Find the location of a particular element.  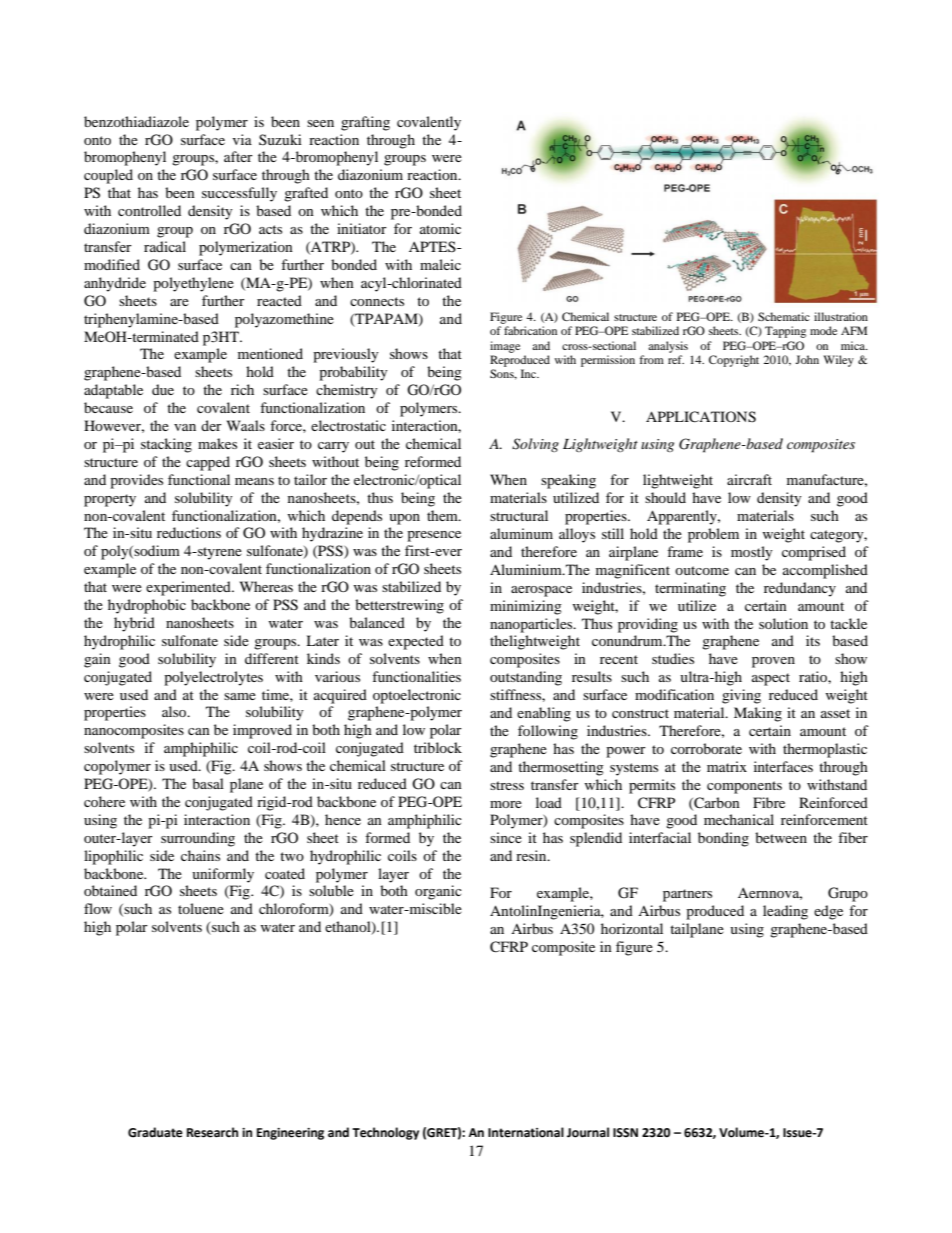

solution is located at coordinates (783, 623).
